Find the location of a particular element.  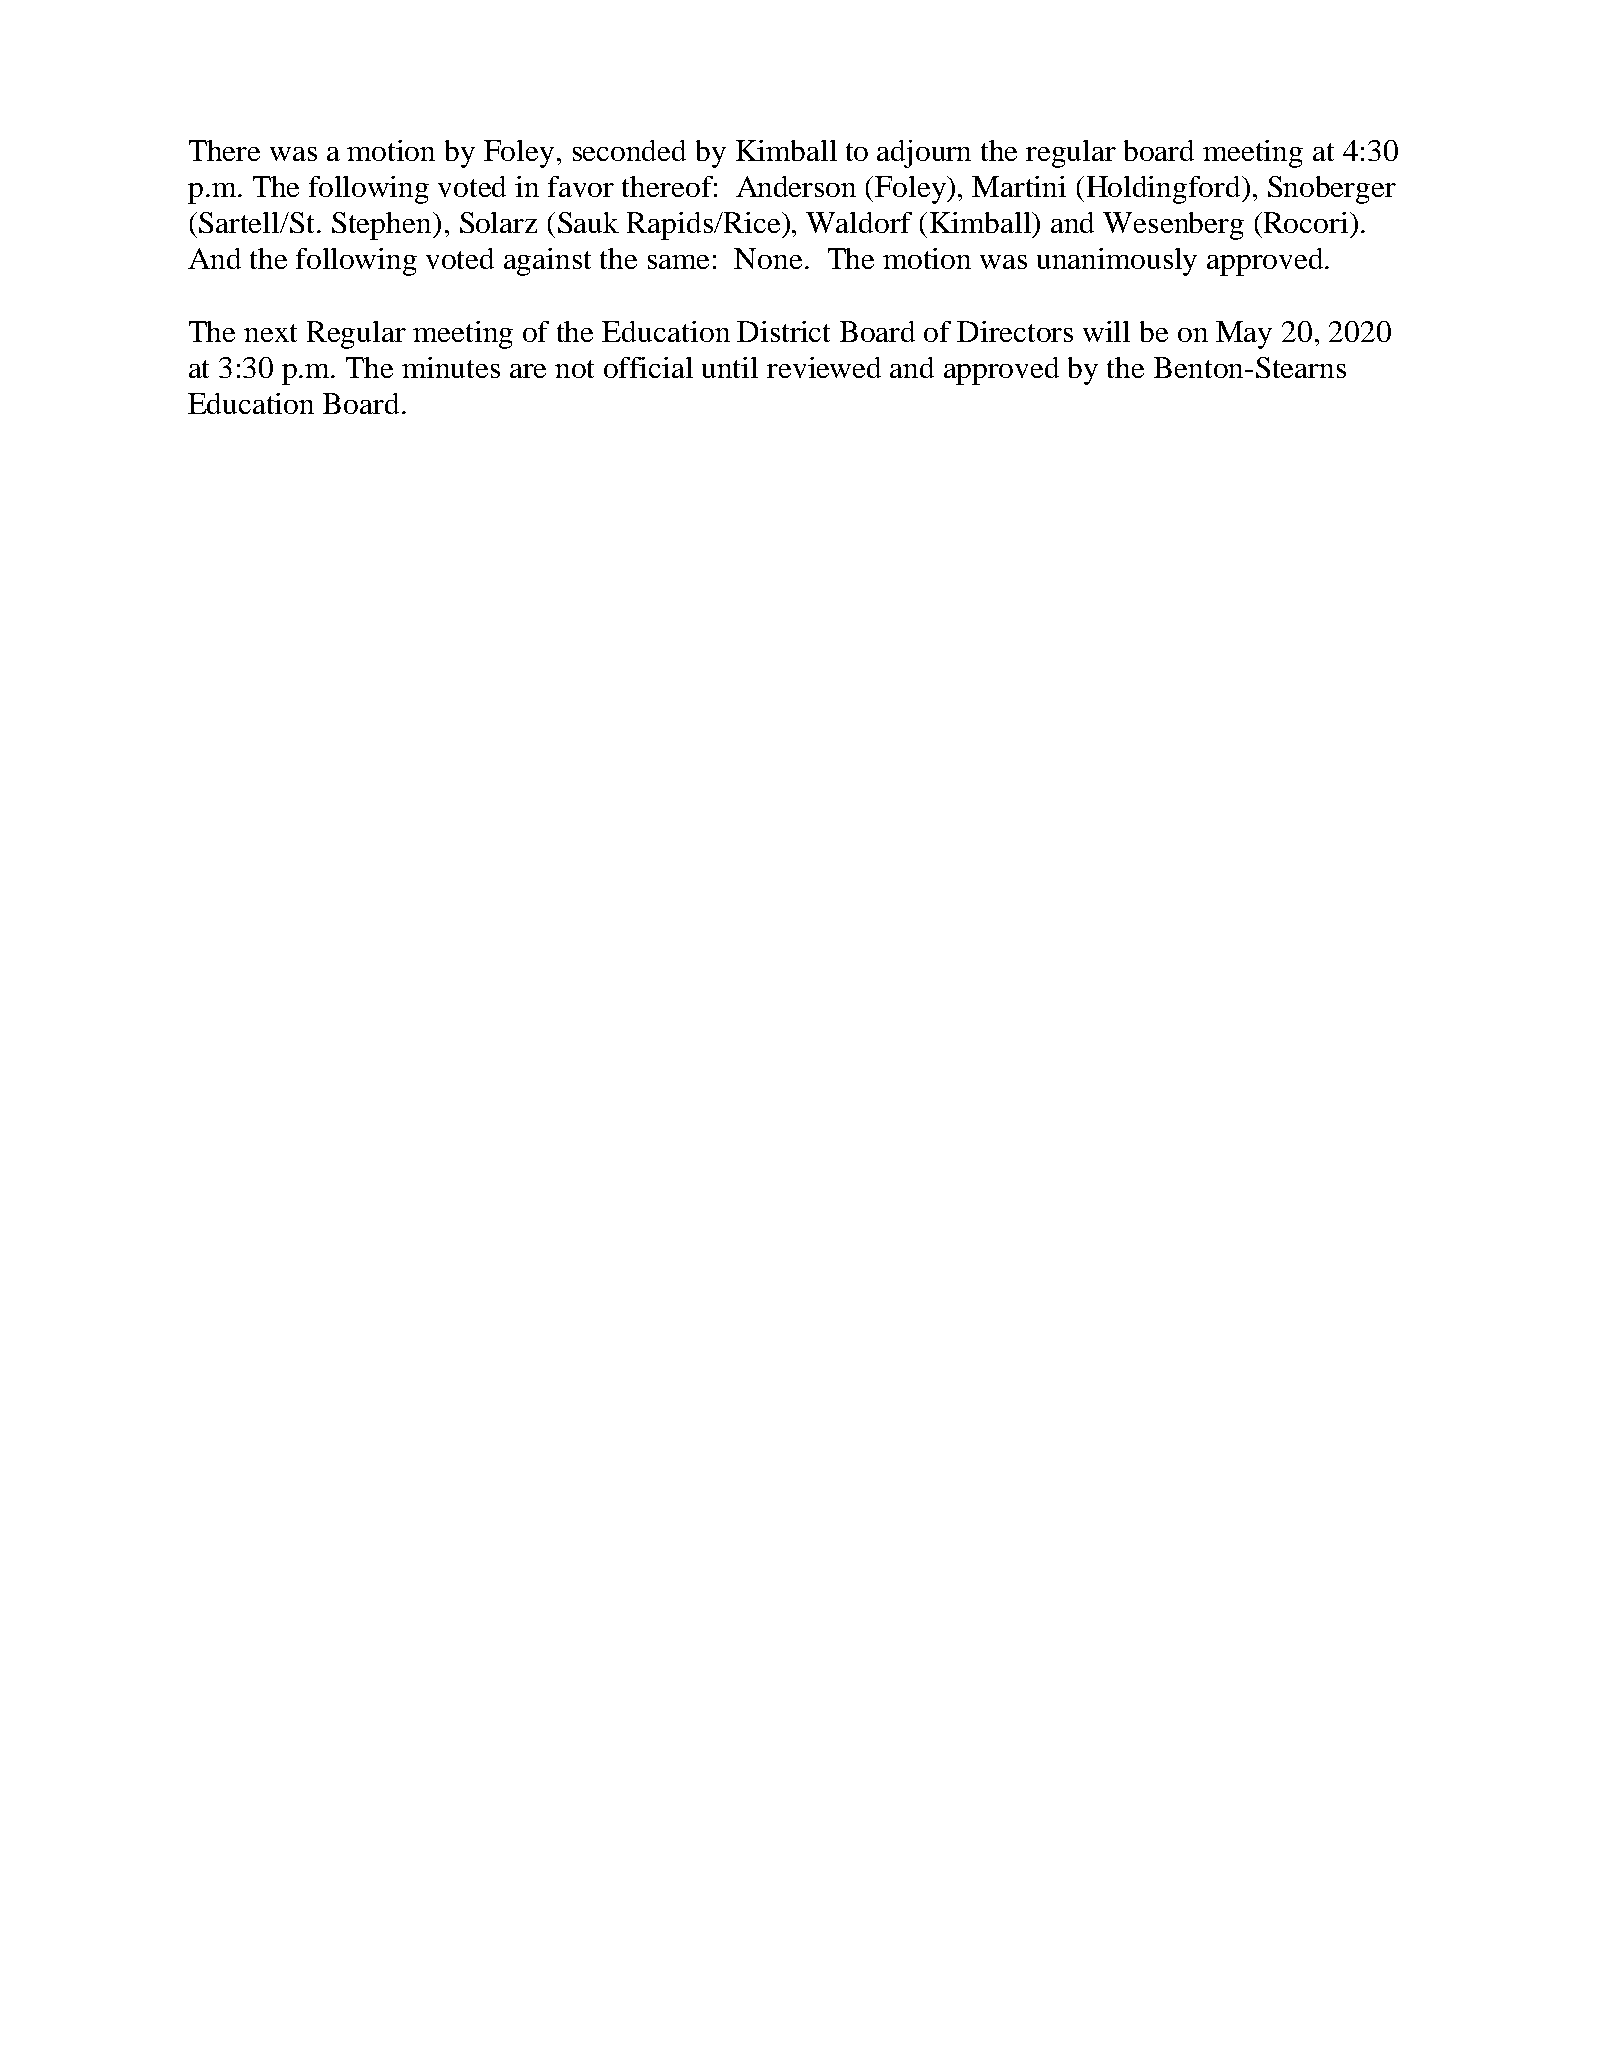

against is located at coordinates (547, 262).
